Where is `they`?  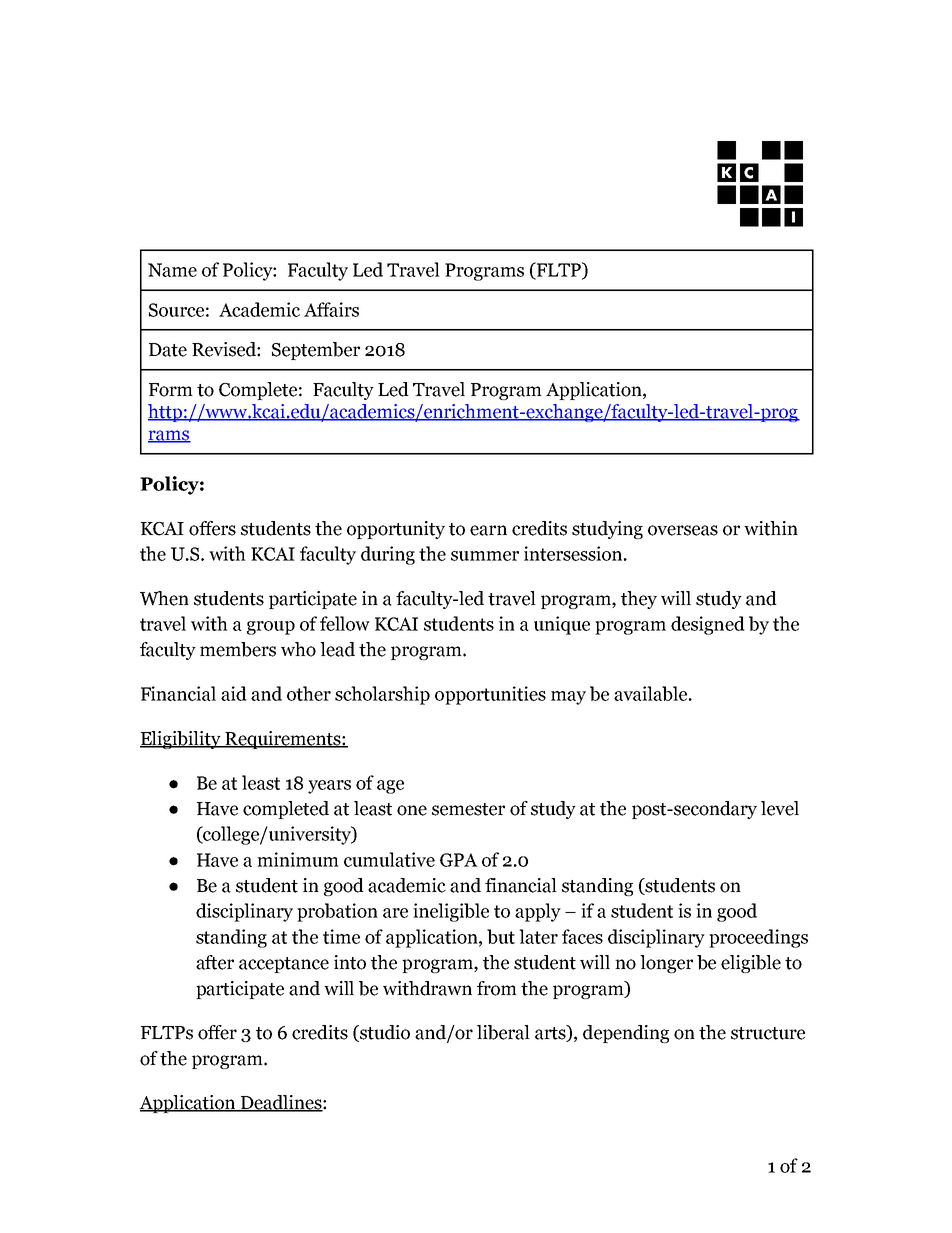 they is located at coordinates (639, 600).
